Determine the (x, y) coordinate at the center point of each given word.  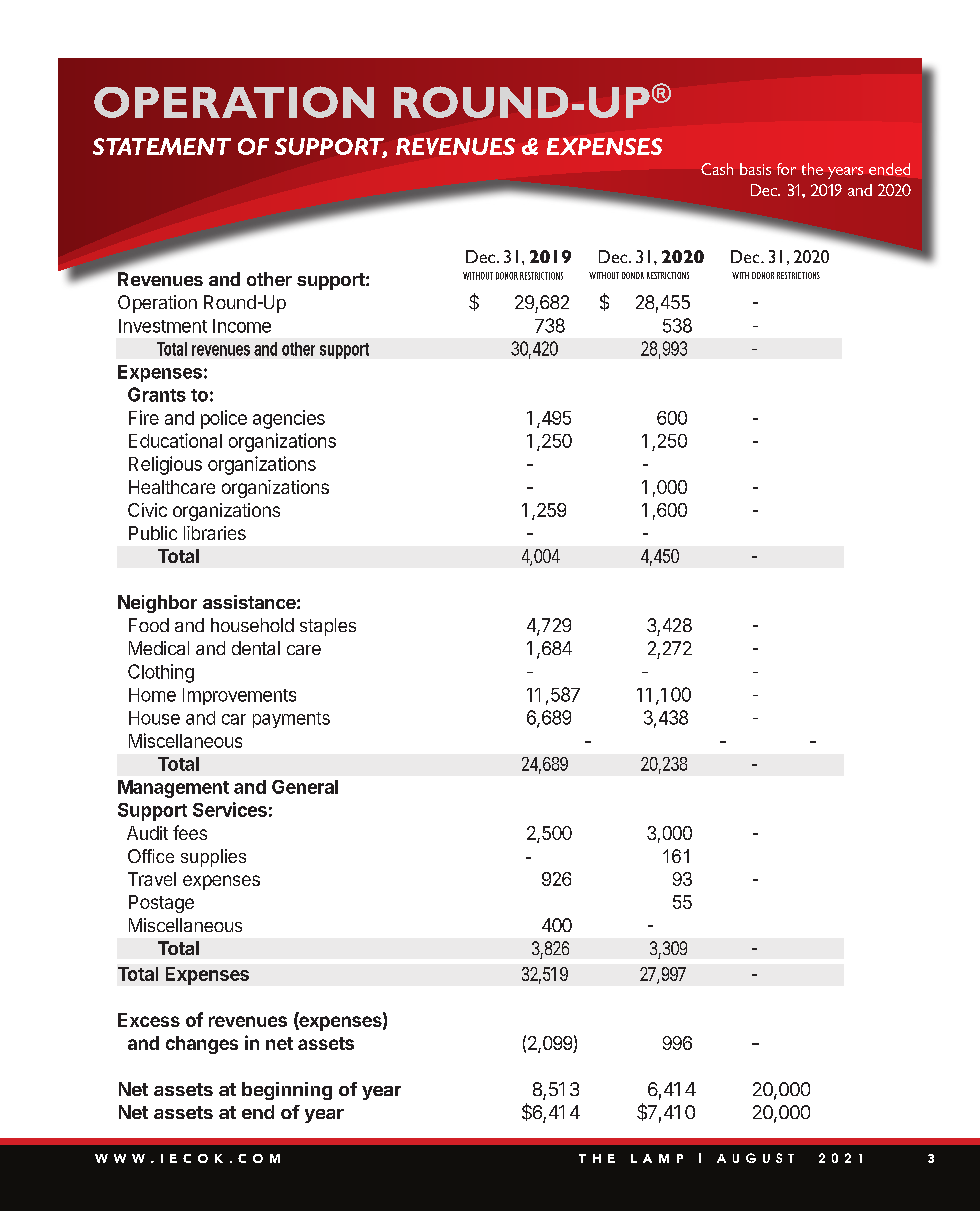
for (786, 169)
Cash (717, 169)
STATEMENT (162, 146)
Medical (159, 648)
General (305, 787)
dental (256, 648)
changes (202, 1045)
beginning (287, 1091)
